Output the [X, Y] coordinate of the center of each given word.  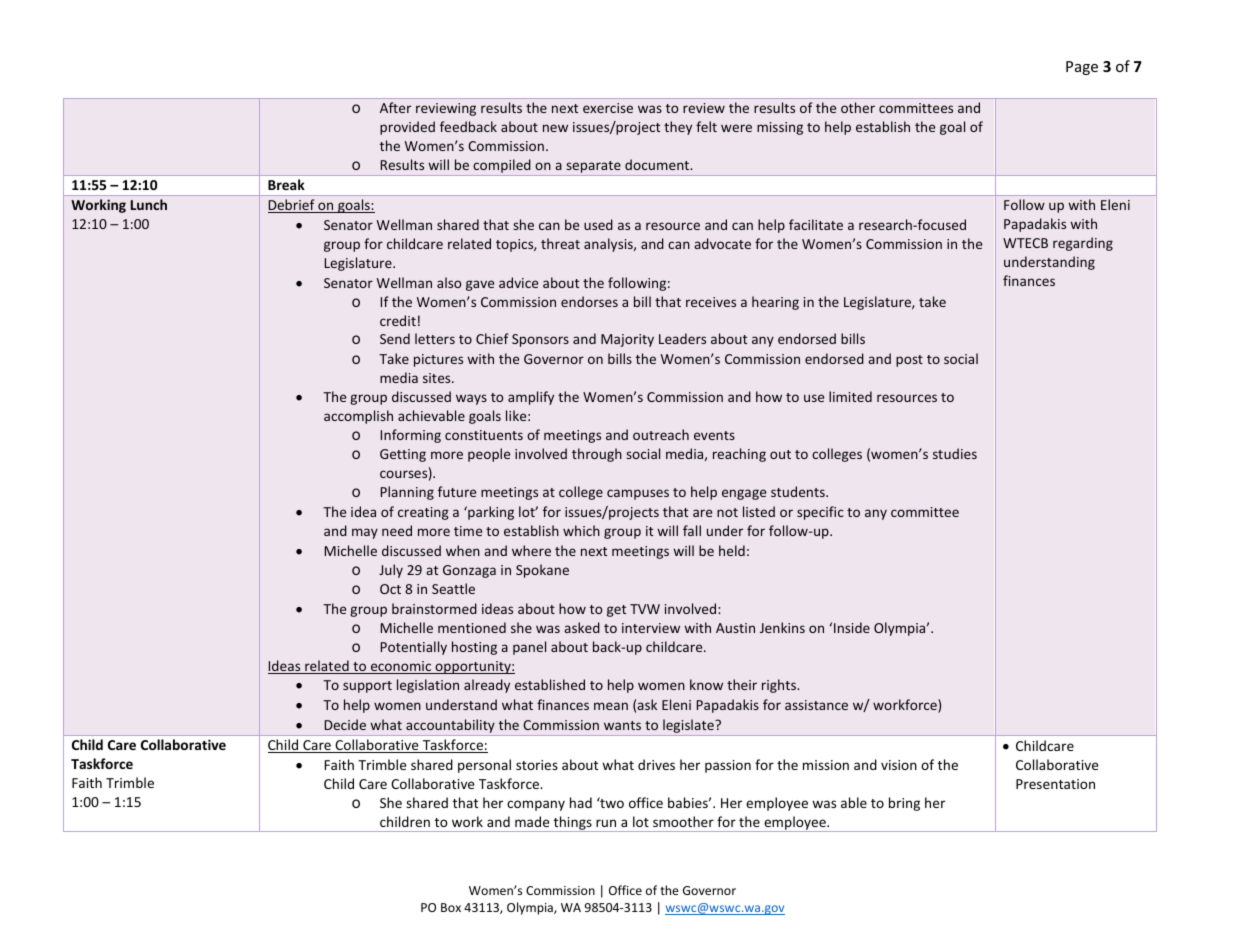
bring [904, 804]
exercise [608, 108]
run [606, 823]
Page [1082, 68]
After [395, 107]
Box [451, 907]
